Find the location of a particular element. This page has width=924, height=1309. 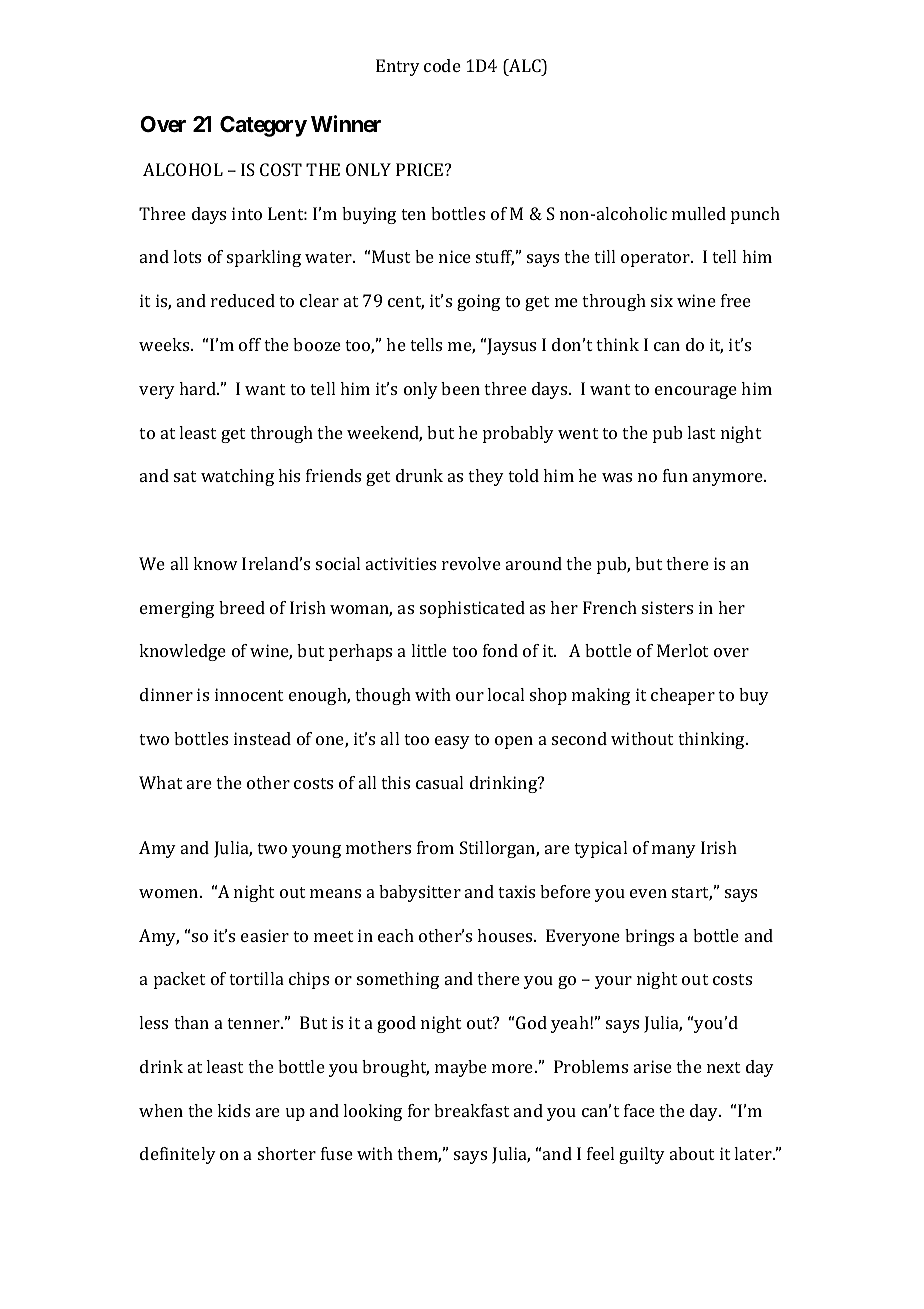

code is located at coordinates (442, 65).
